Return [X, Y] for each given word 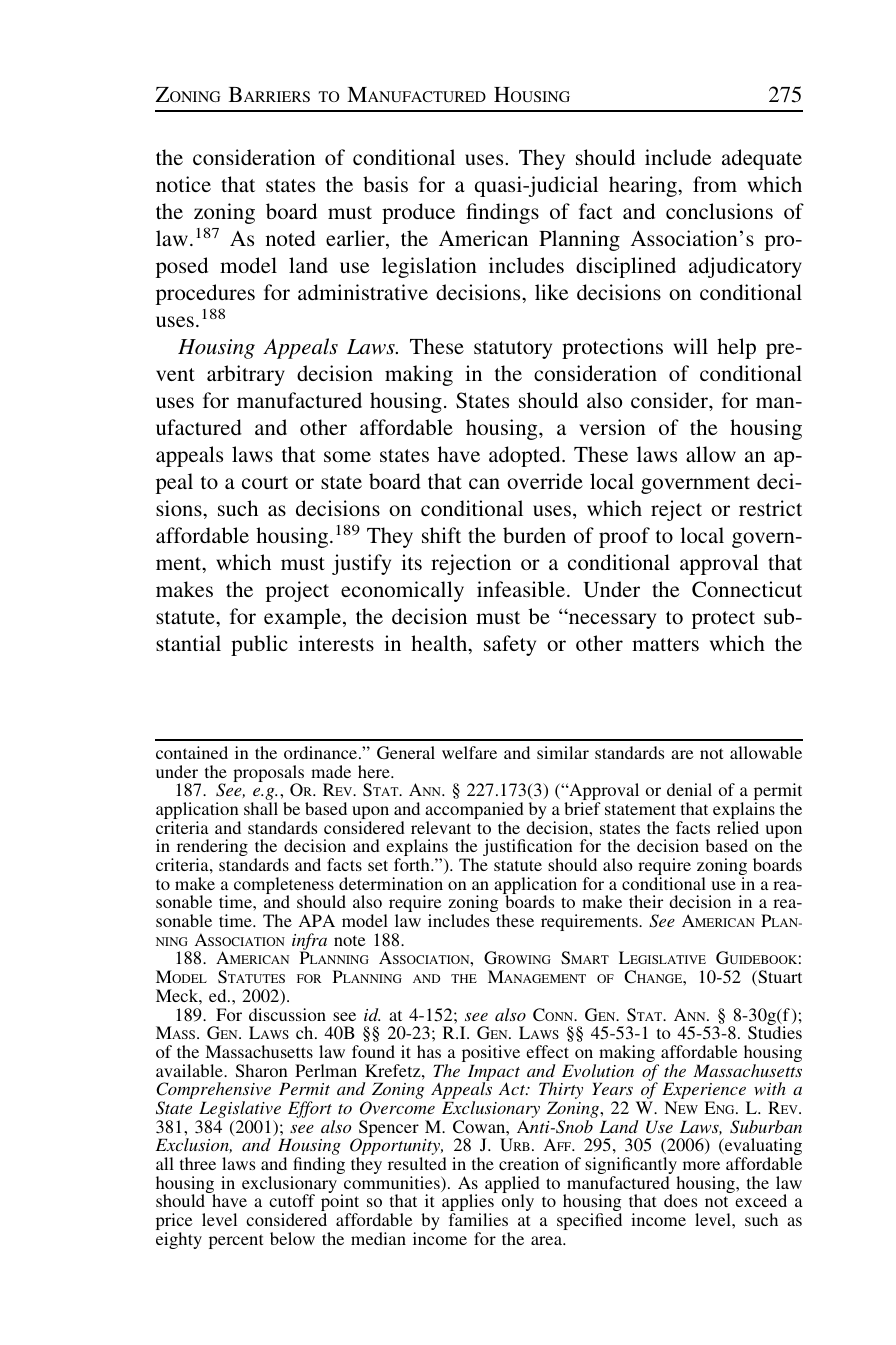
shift [441, 535]
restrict [770, 508]
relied [738, 827]
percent [236, 1241]
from [715, 184]
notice [183, 184]
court [265, 482]
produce [418, 213]
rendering [212, 849]
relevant [441, 827]
